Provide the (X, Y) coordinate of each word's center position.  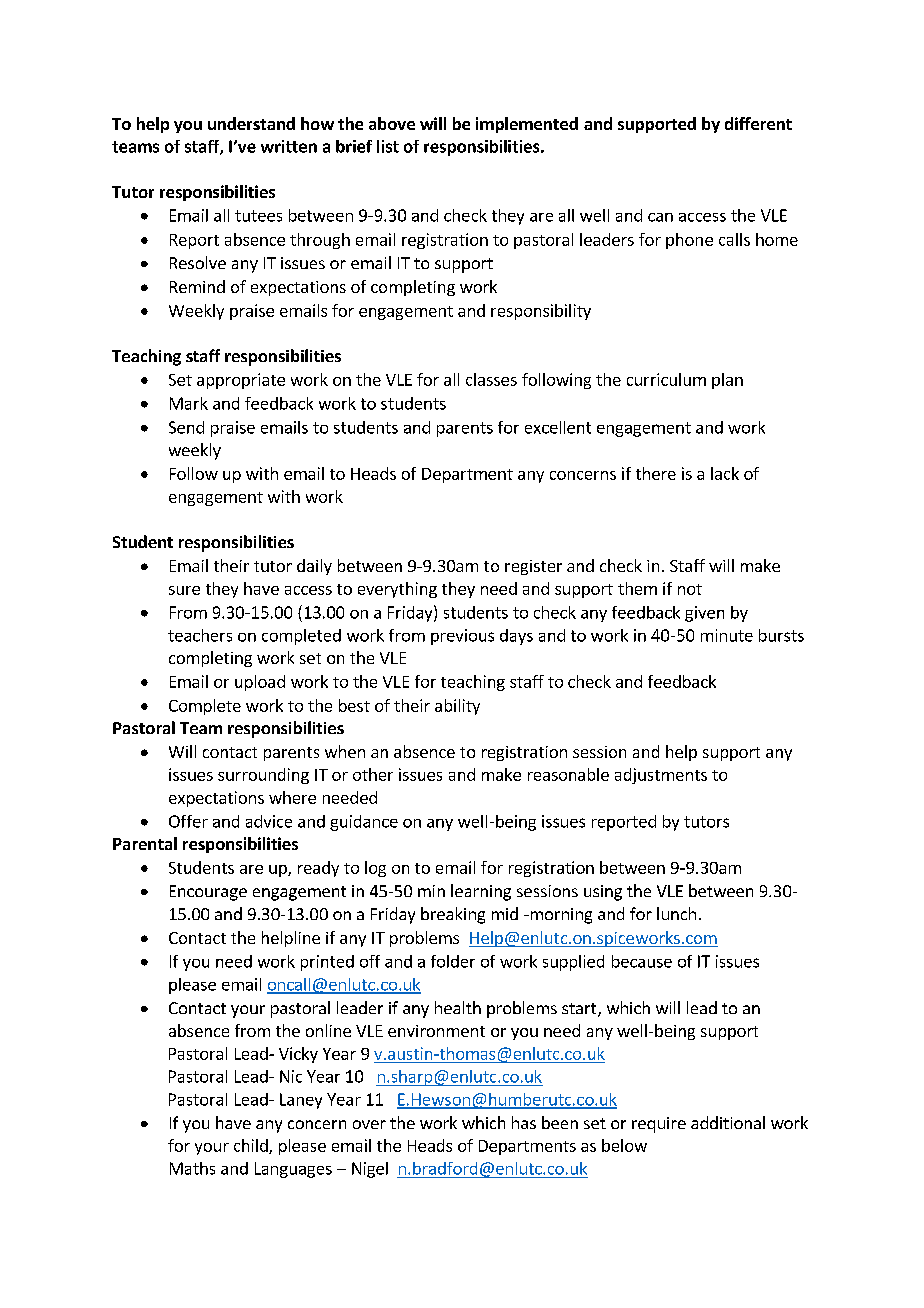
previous (462, 637)
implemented (527, 125)
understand (251, 123)
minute (727, 635)
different (758, 123)
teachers (200, 635)
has (524, 1122)
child (252, 1146)
